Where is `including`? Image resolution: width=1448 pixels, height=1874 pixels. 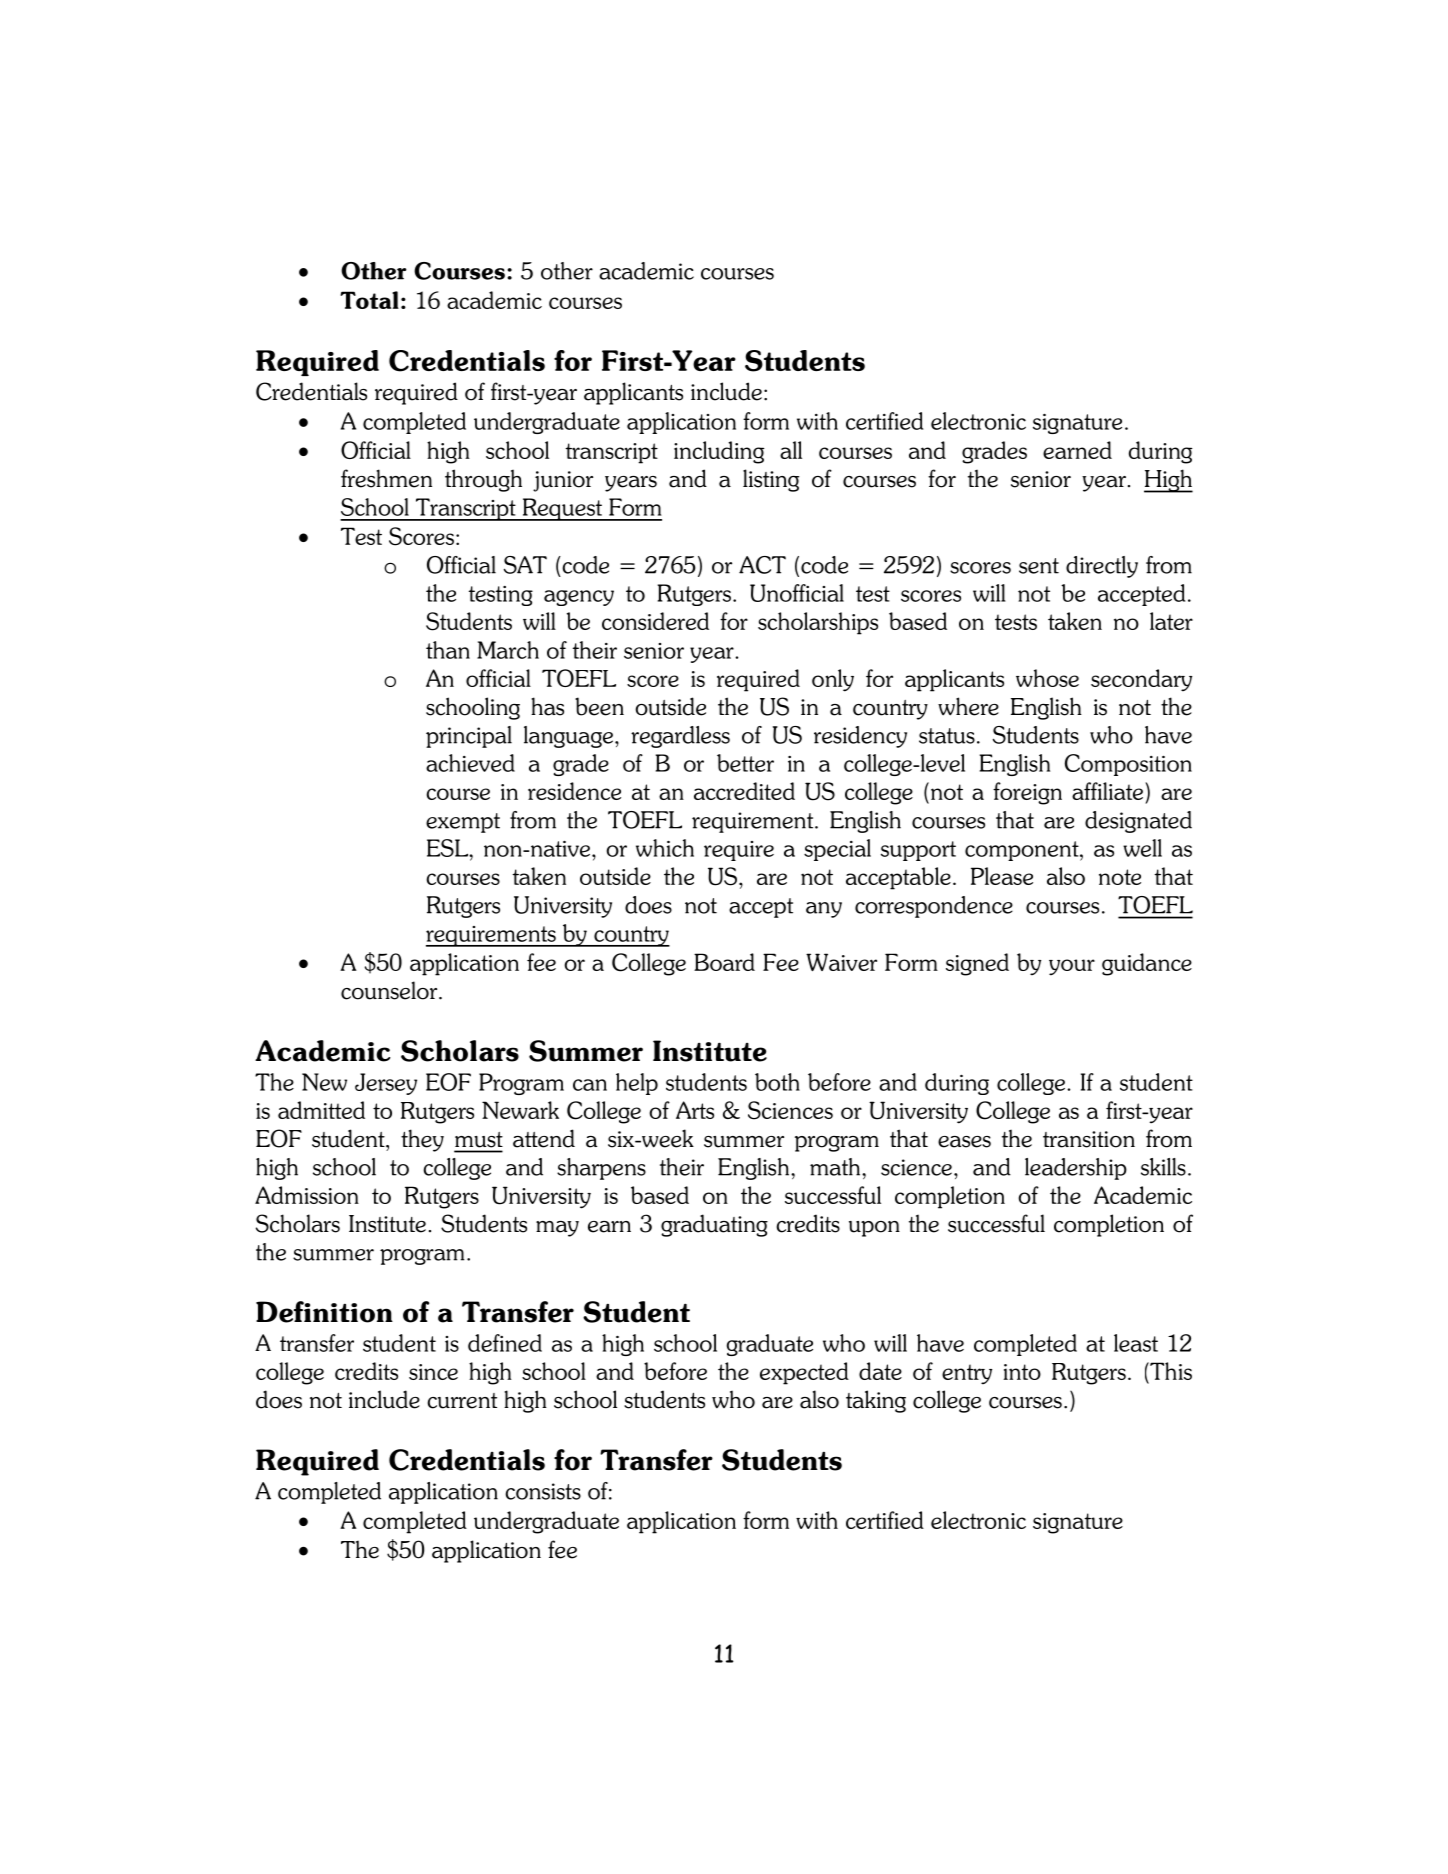 including is located at coordinates (719, 452).
